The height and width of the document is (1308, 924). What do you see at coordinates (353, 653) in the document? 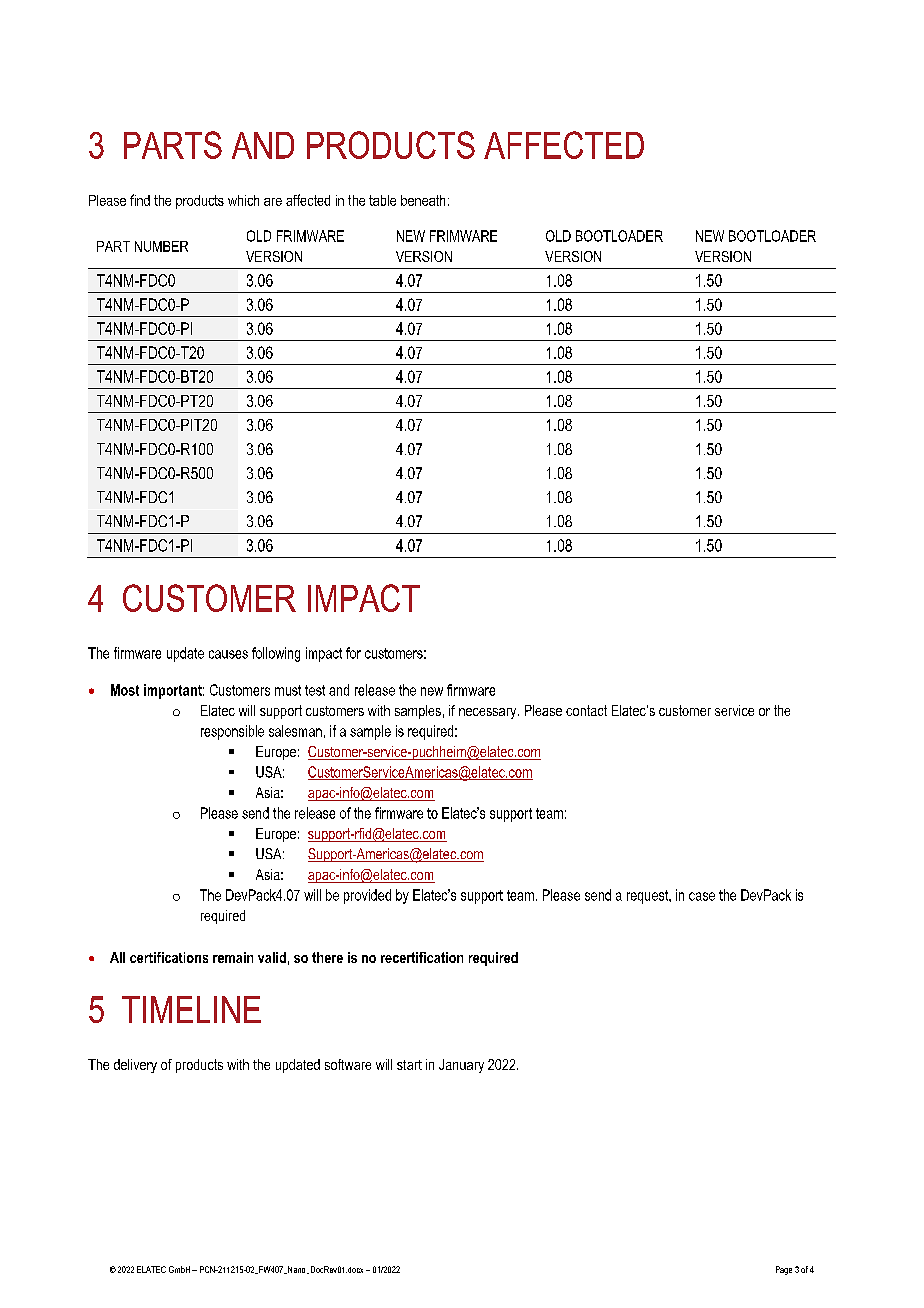
I see `for` at bounding box center [353, 653].
